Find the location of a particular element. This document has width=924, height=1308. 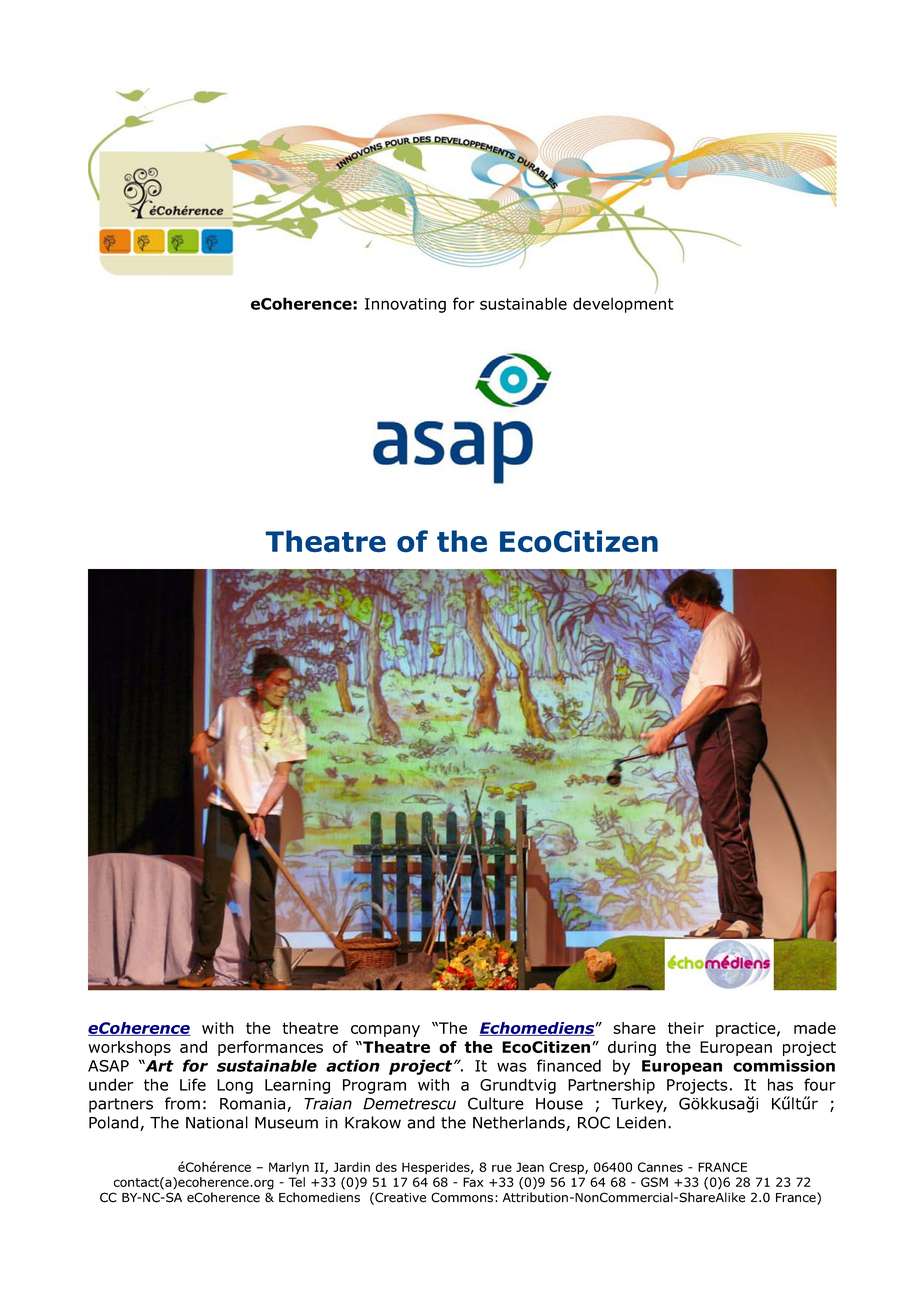

National is located at coordinates (217, 1122).
